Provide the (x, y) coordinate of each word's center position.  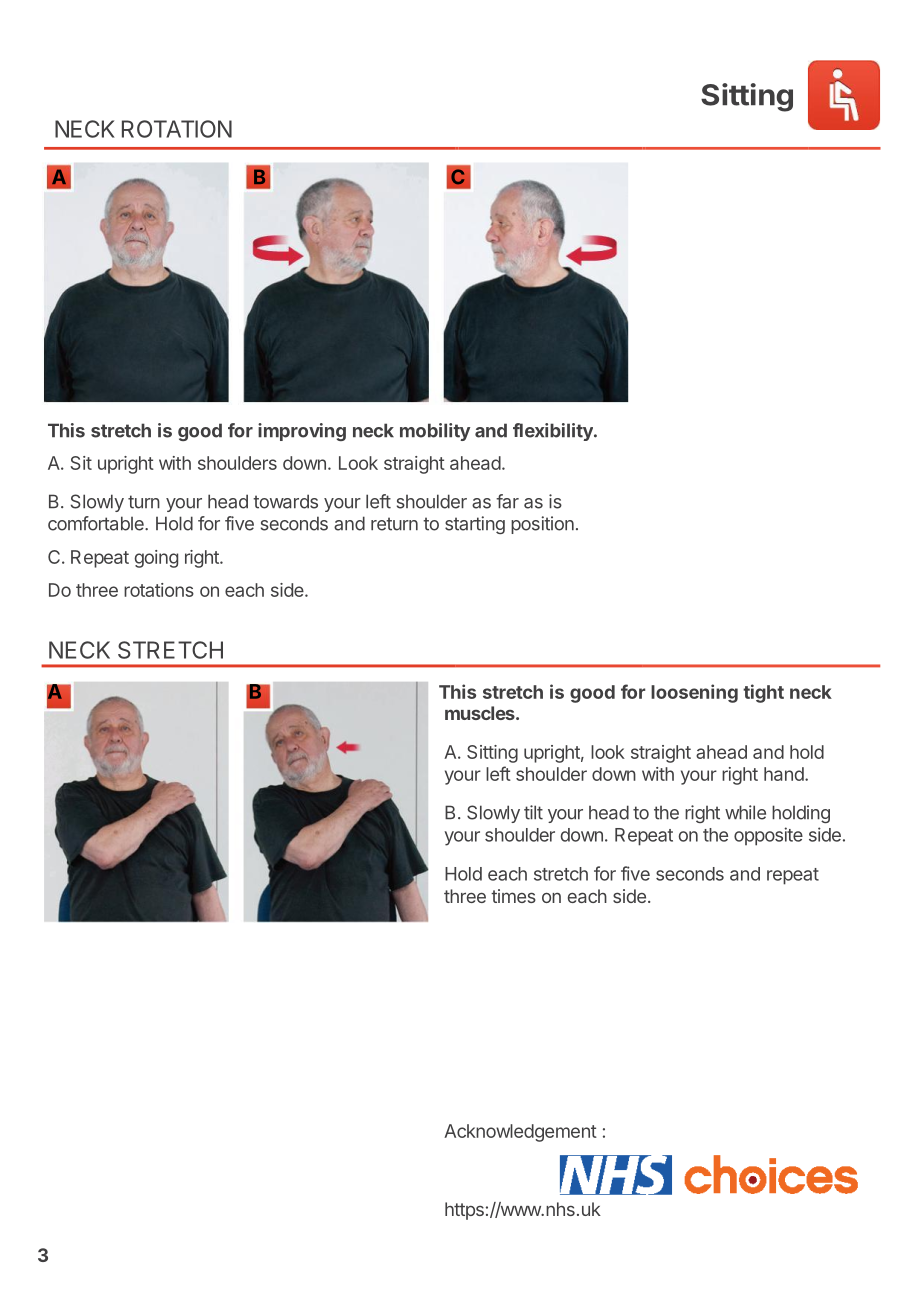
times (513, 896)
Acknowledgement (520, 1133)
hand (785, 774)
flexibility (554, 432)
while (745, 812)
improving (302, 432)
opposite (768, 836)
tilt (533, 812)
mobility (435, 432)
